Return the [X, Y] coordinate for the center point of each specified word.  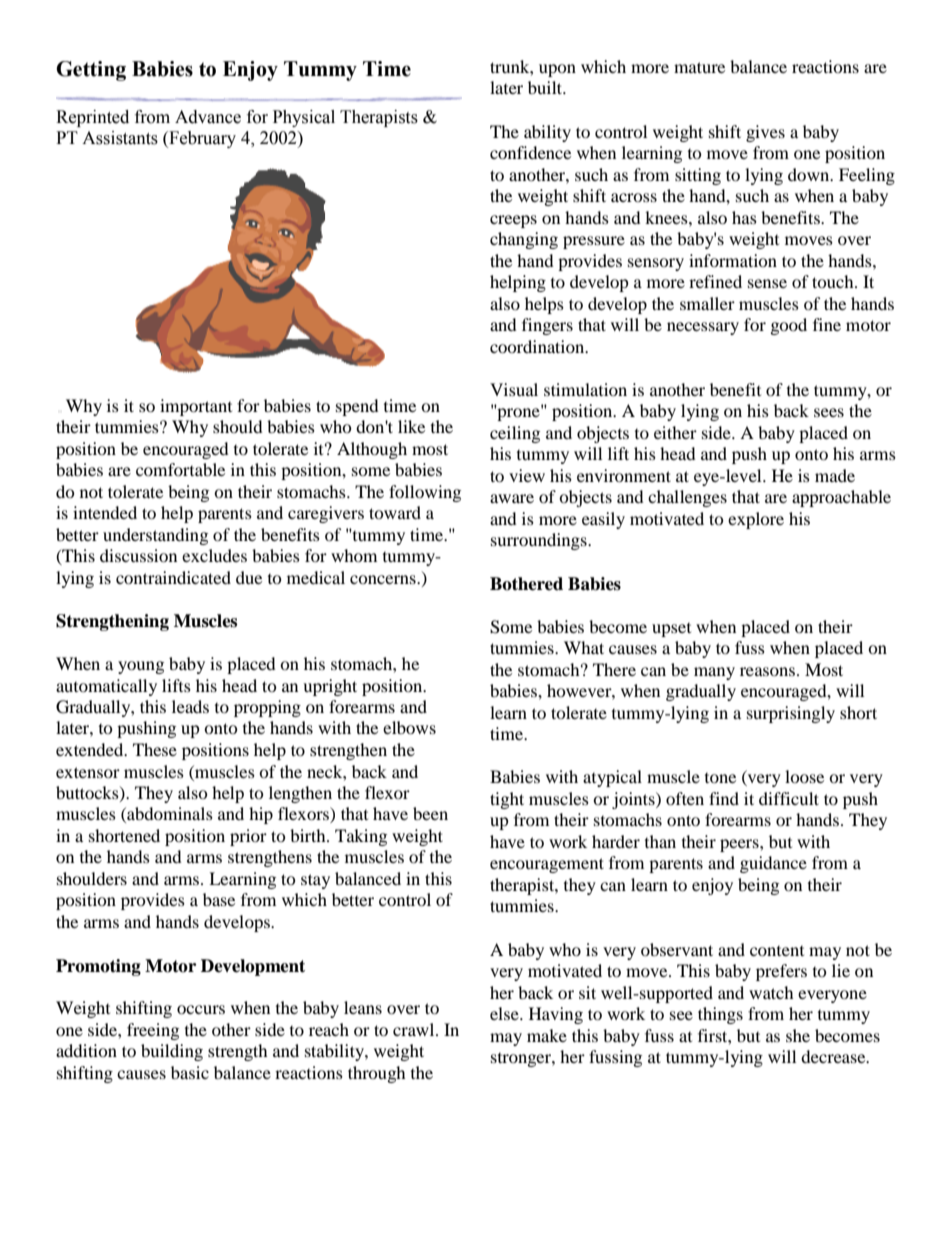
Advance [208, 117]
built [546, 87]
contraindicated [173, 577]
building [172, 1052]
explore [756, 520]
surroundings [540, 541]
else [505, 1013]
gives [765, 133]
